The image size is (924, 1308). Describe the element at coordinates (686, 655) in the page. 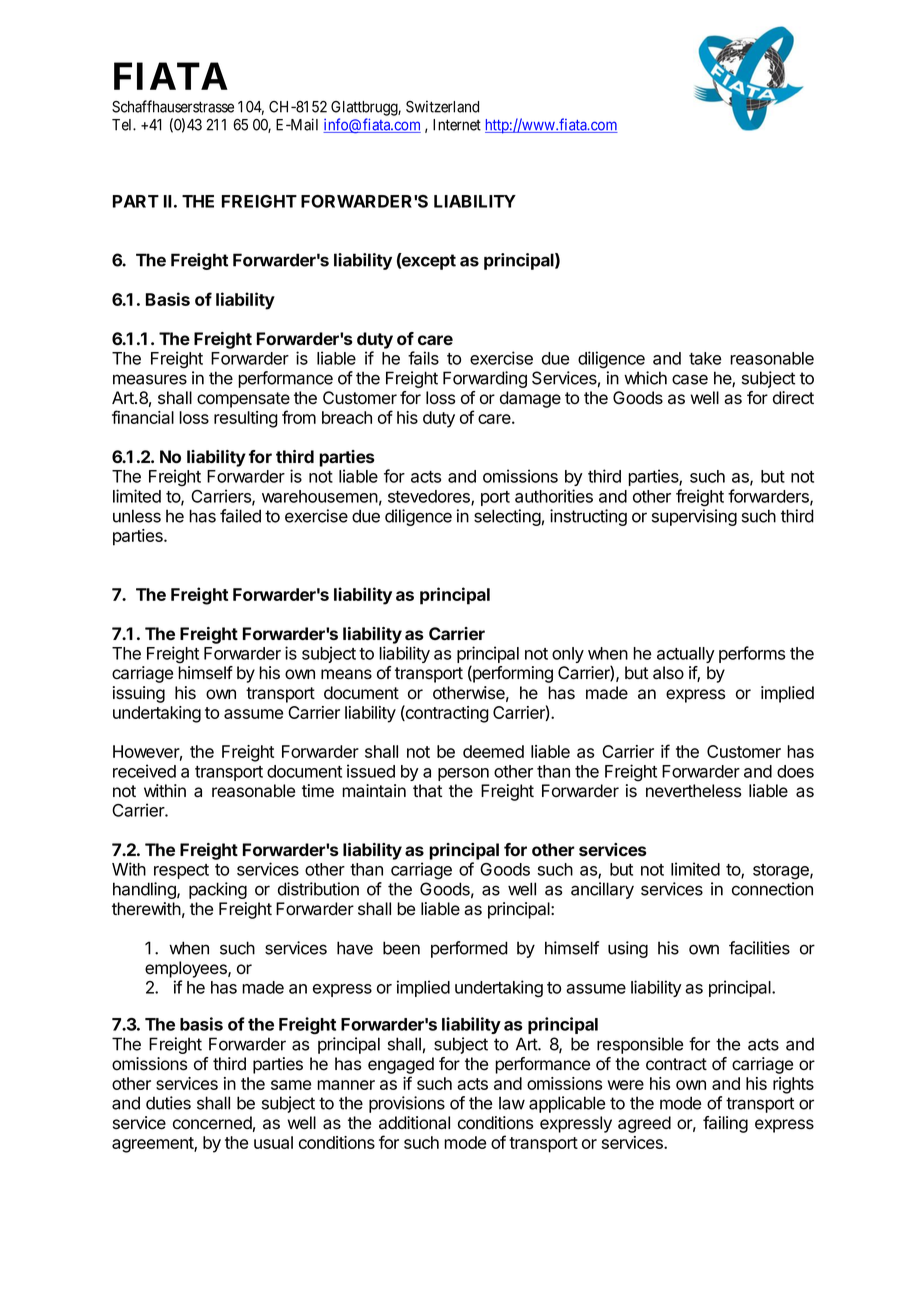

I see `actually` at that location.
